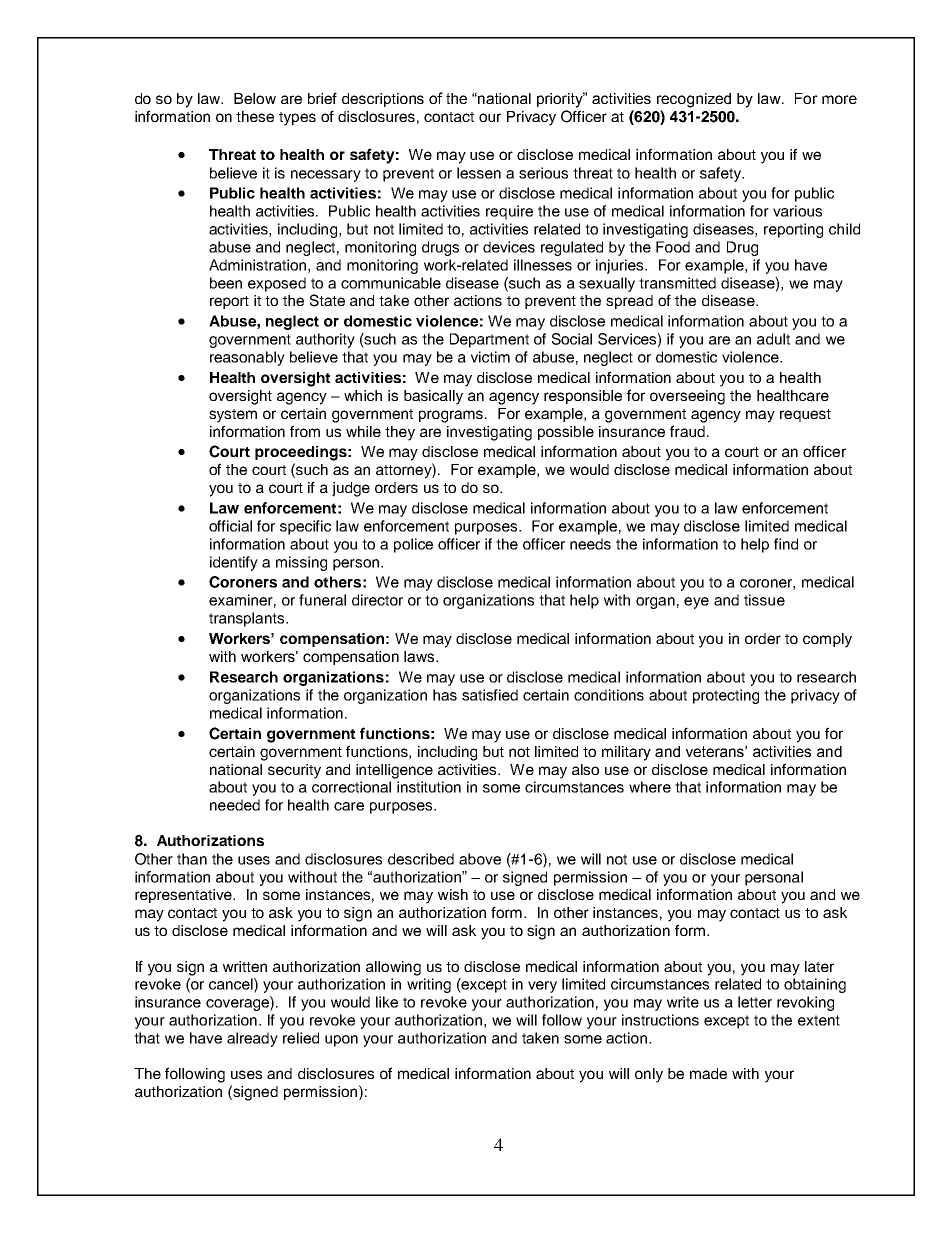 The width and height of the document is (952, 1233). I want to click on recognized, so click(694, 100).
